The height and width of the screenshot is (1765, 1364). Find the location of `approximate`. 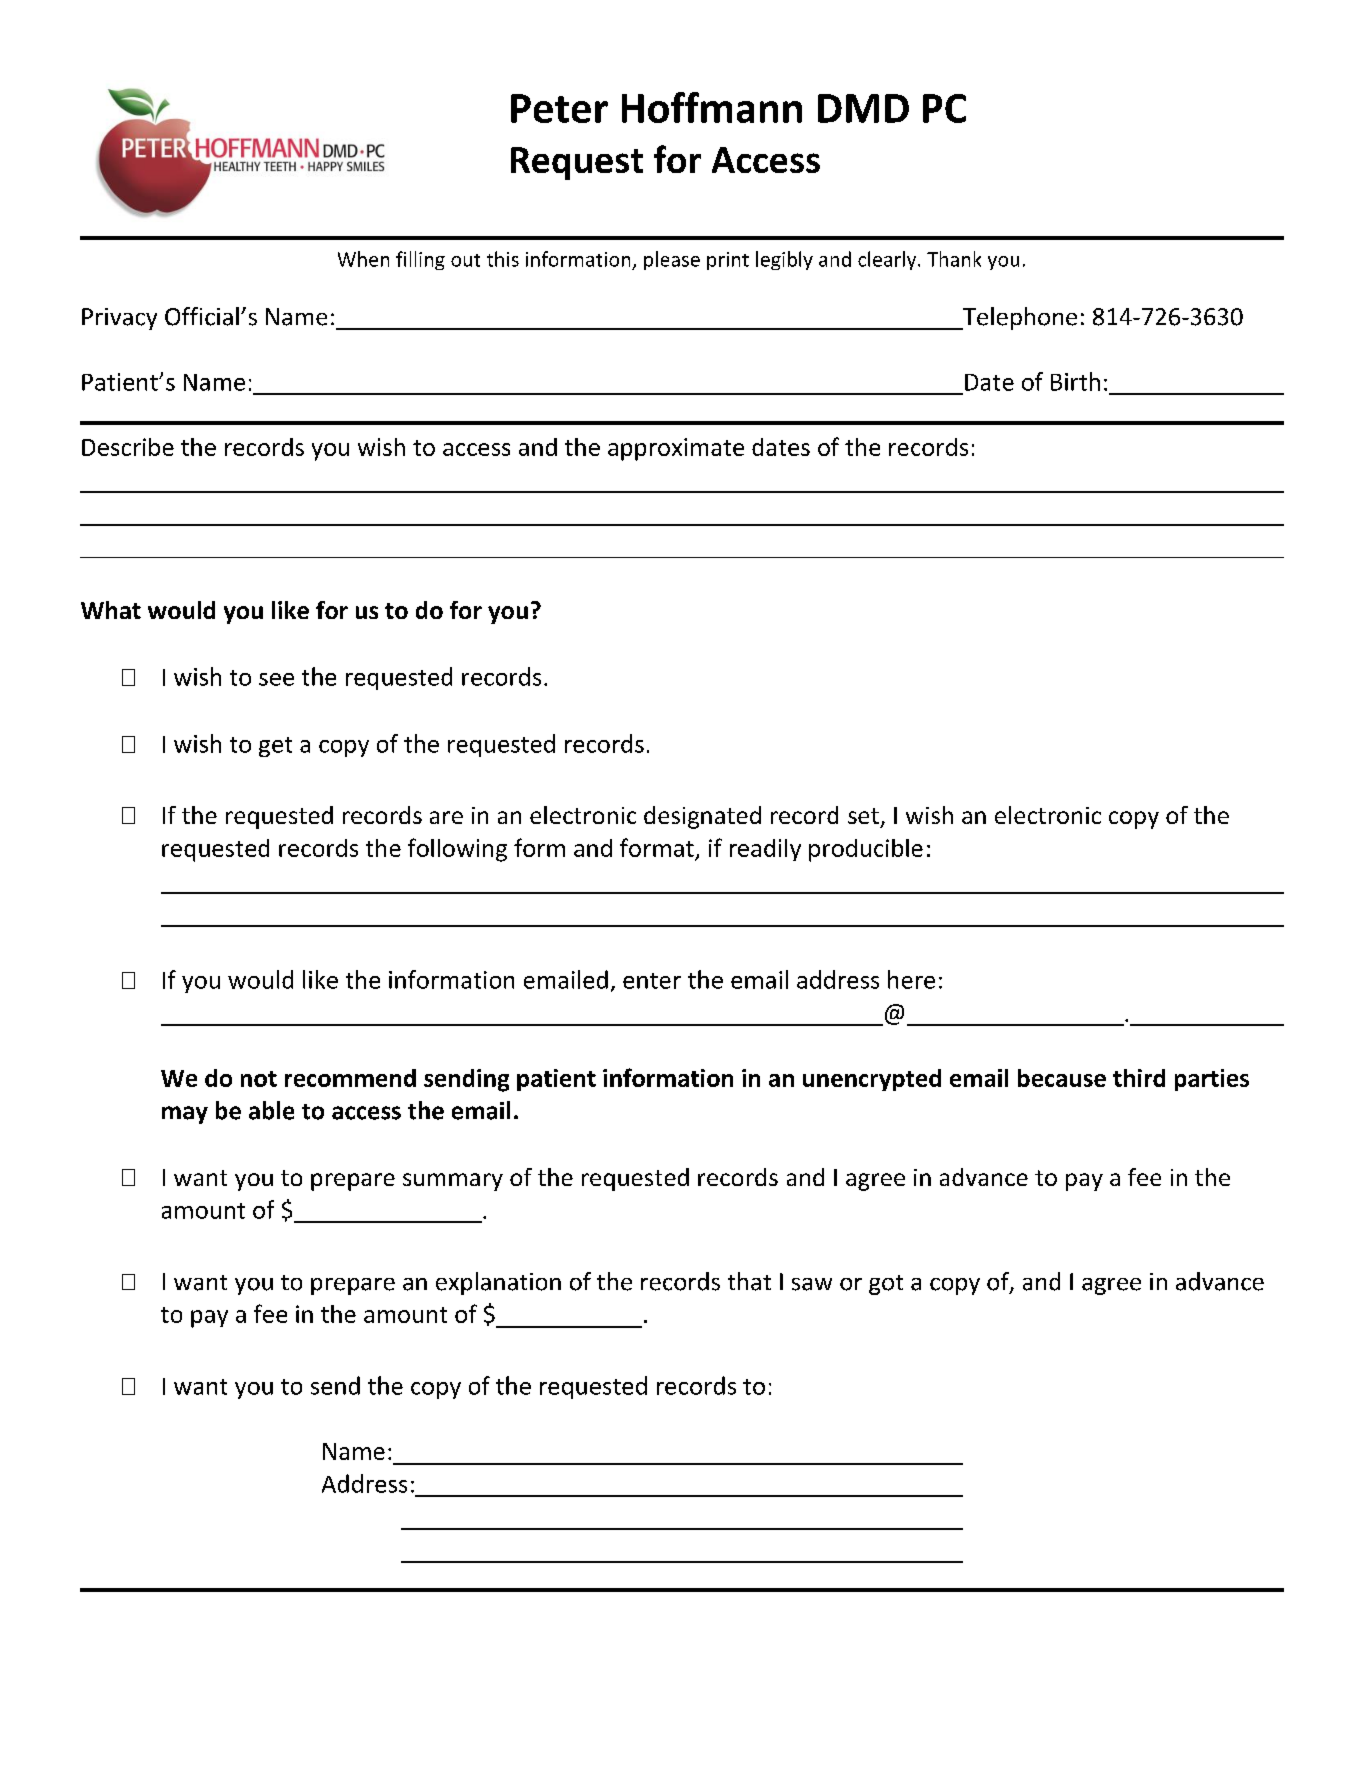

approximate is located at coordinates (676, 449).
